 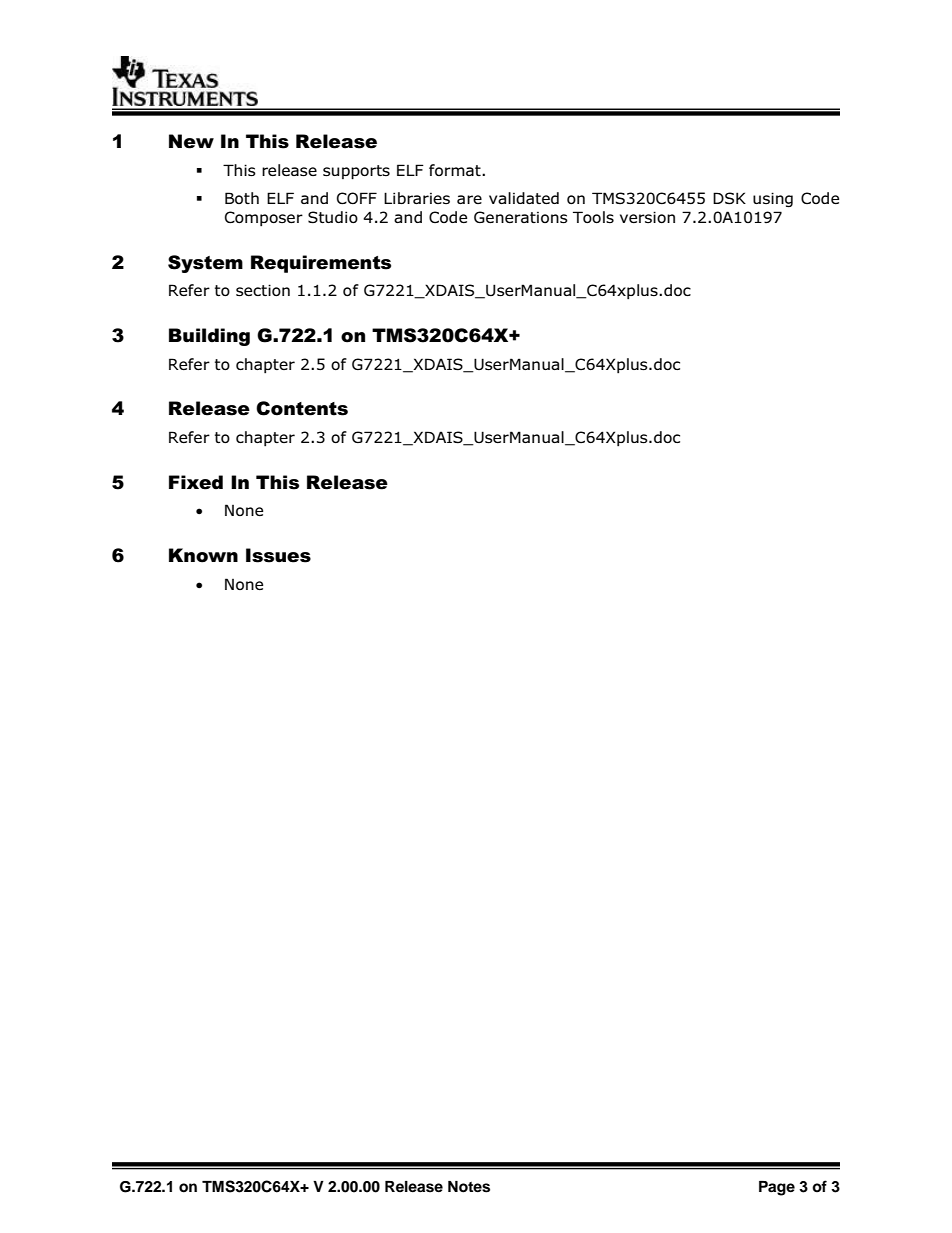 What do you see at coordinates (242, 198) in the document?
I see `Both` at bounding box center [242, 198].
